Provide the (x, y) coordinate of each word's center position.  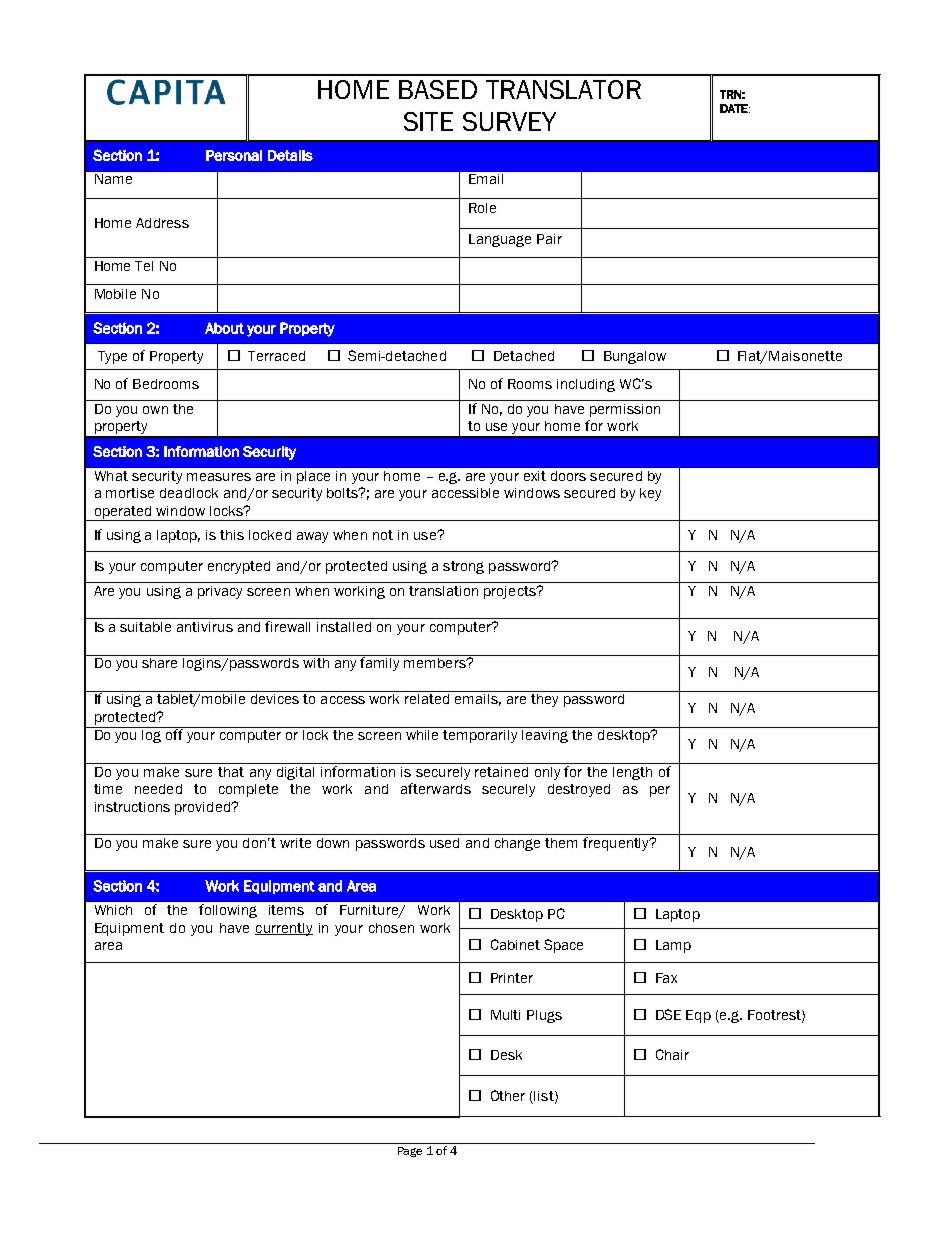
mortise (130, 493)
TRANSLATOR (563, 89)
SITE (428, 121)
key (650, 494)
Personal (234, 155)
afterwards (436, 788)
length (632, 773)
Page (410, 1152)
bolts (343, 493)
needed (158, 789)
